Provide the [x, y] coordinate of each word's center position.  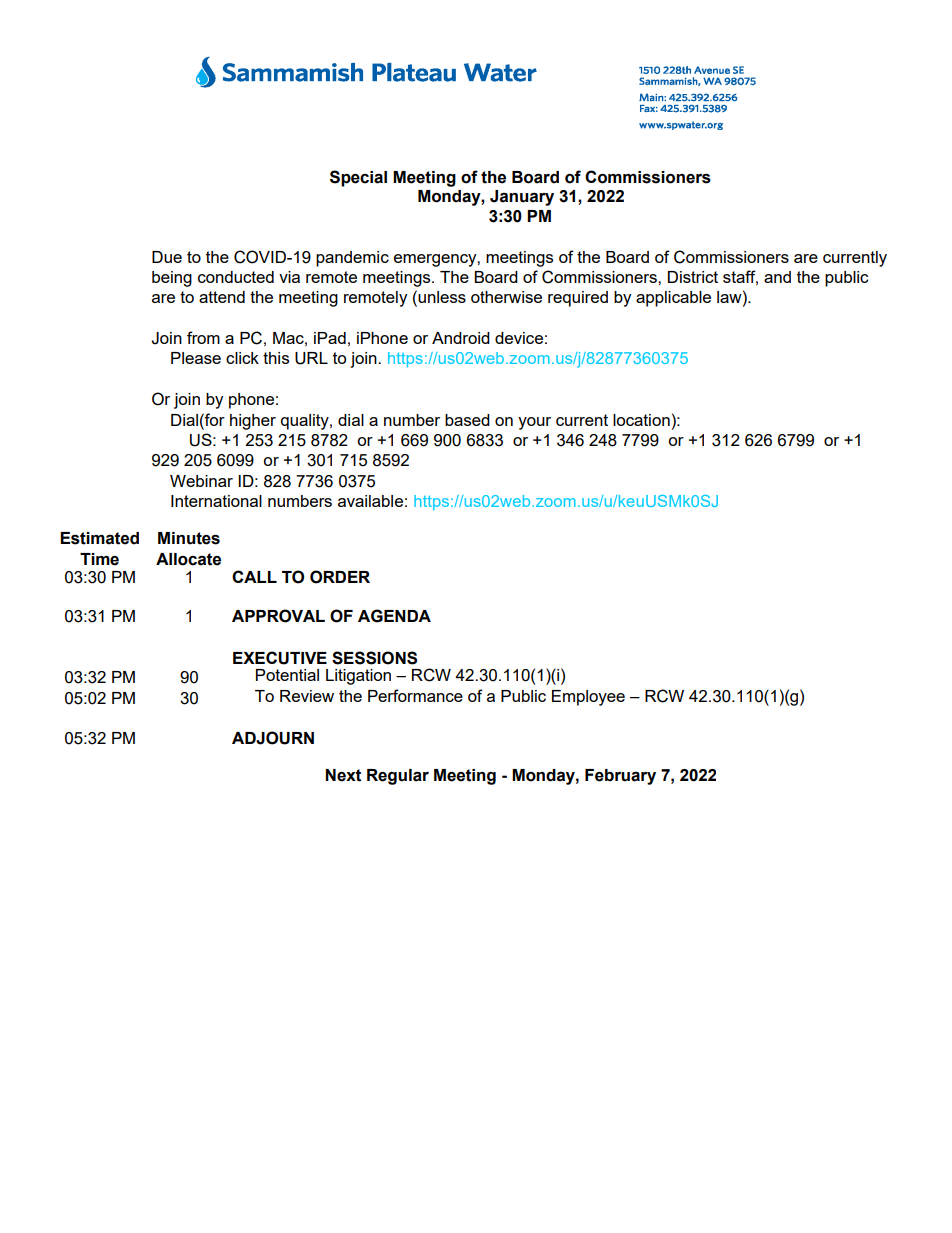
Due [167, 257]
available [370, 501]
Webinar [201, 481]
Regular [398, 777]
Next [343, 775]
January [522, 198]
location [641, 420]
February [620, 777]
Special [358, 178]
